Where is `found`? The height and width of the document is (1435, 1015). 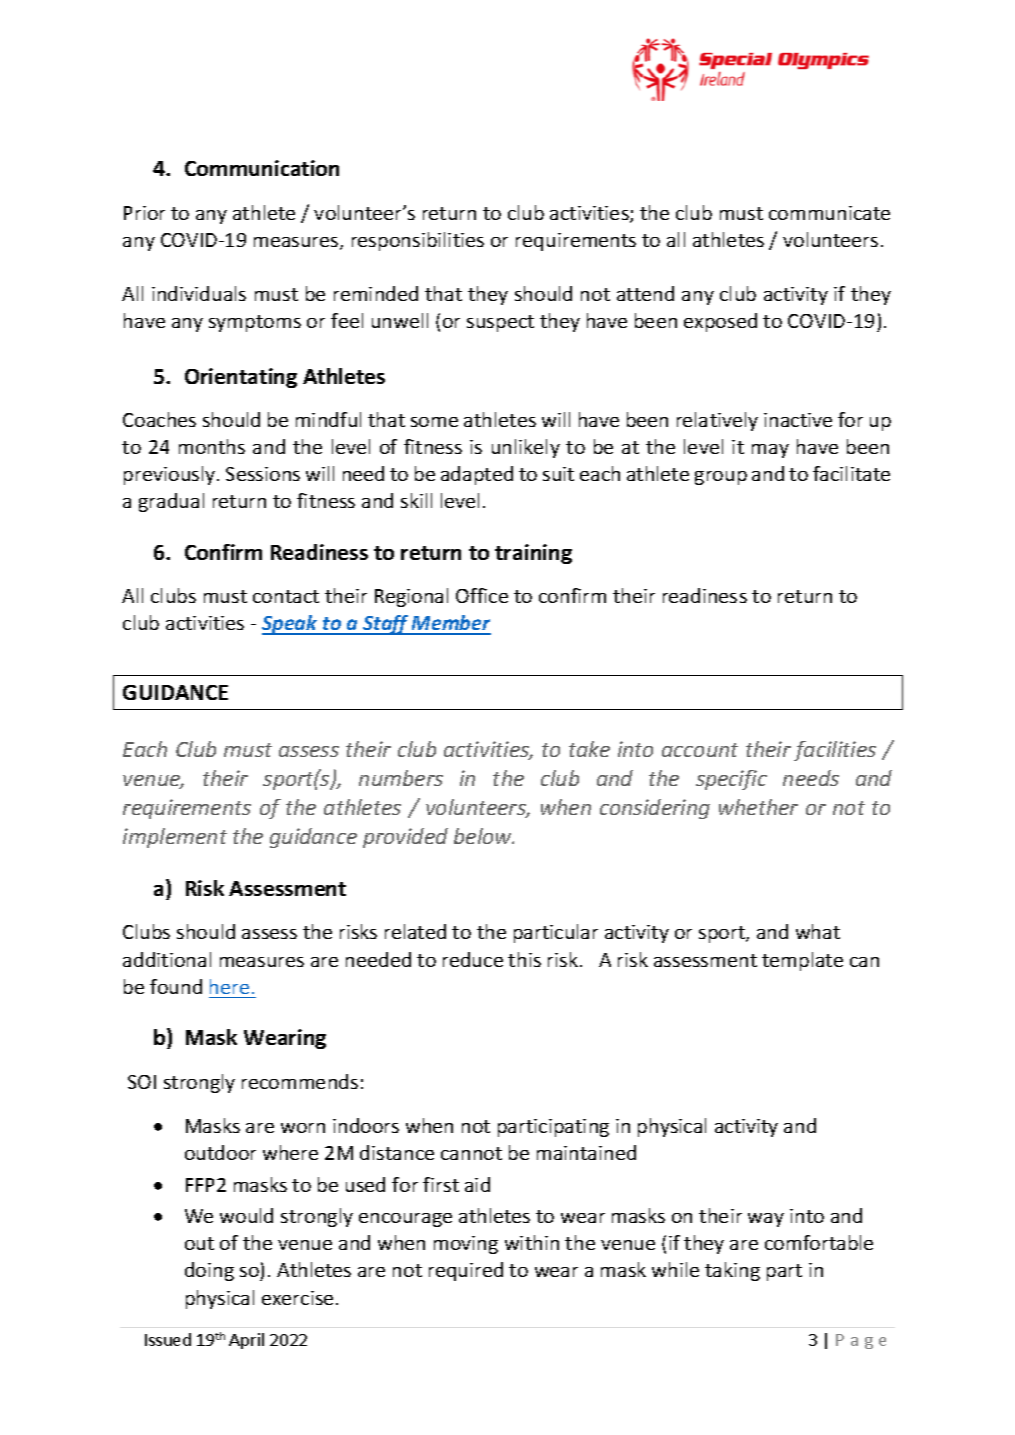 found is located at coordinates (176, 986).
